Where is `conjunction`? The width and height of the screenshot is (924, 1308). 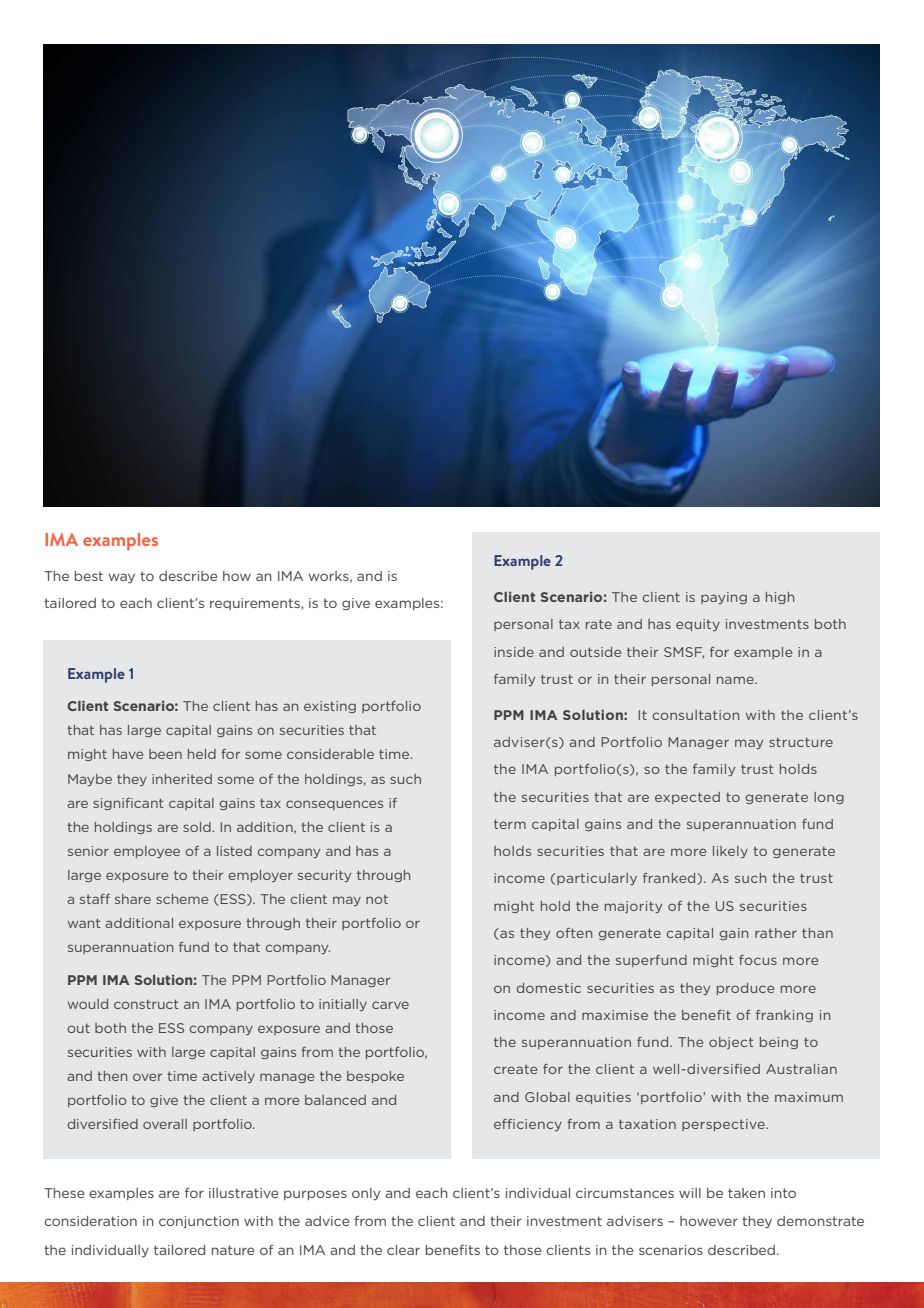 conjunction is located at coordinates (199, 1222).
